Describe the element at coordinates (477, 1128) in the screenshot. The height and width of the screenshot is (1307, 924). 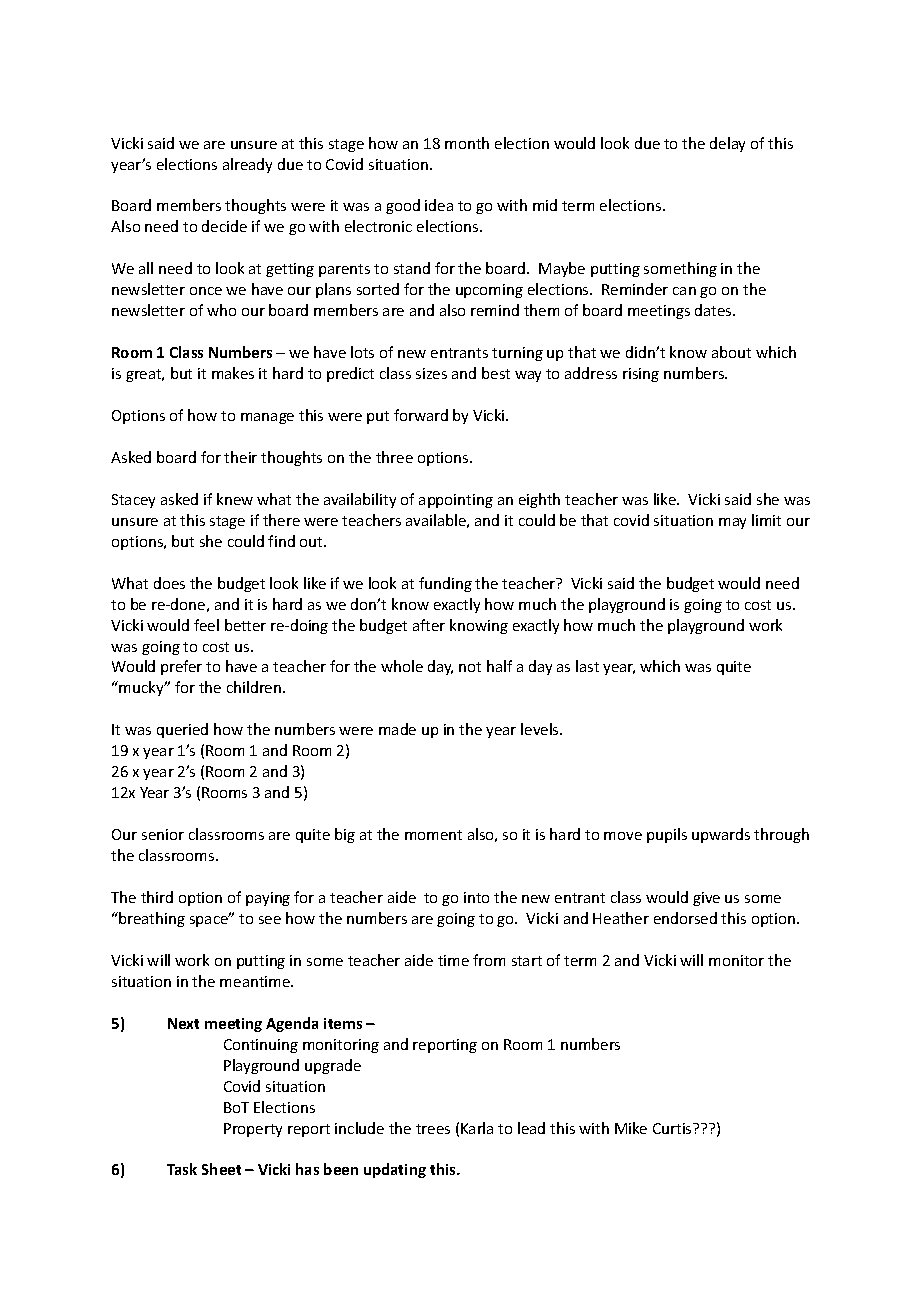
I see `Karla` at that location.
